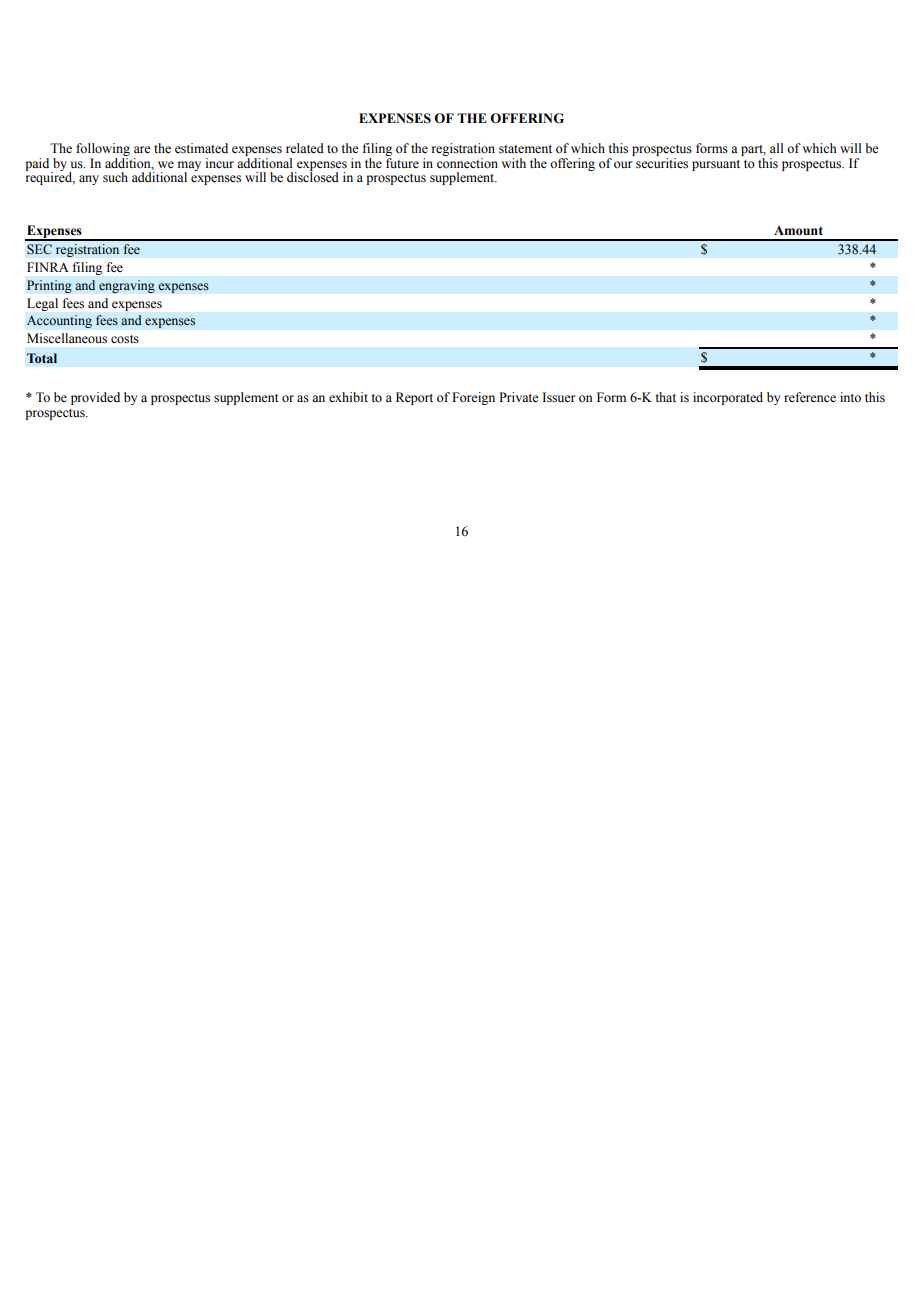 The height and width of the screenshot is (1308, 924). What do you see at coordinates (473, 398) in the screenshot?
I see `Foreign` at bounding box center [473, 398].
